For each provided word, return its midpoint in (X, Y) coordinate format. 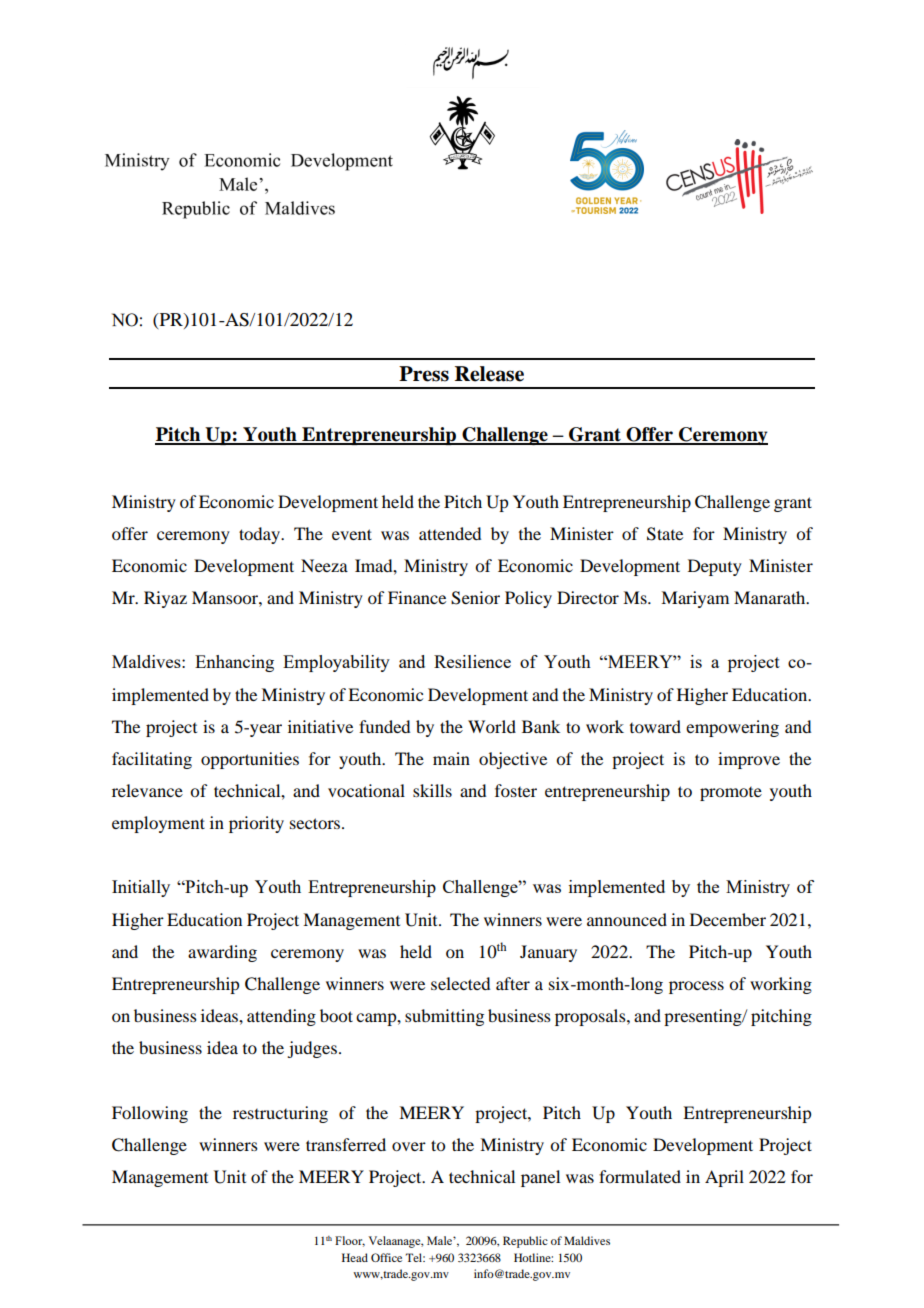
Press (424, 374)
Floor (350, 1241)
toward (655, 726)
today (261, 535)
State (665, 534)
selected (460, 983)
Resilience (472, 661)
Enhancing (234, 663)
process (696, 987)
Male (440, 1240)
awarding (222, 953)
